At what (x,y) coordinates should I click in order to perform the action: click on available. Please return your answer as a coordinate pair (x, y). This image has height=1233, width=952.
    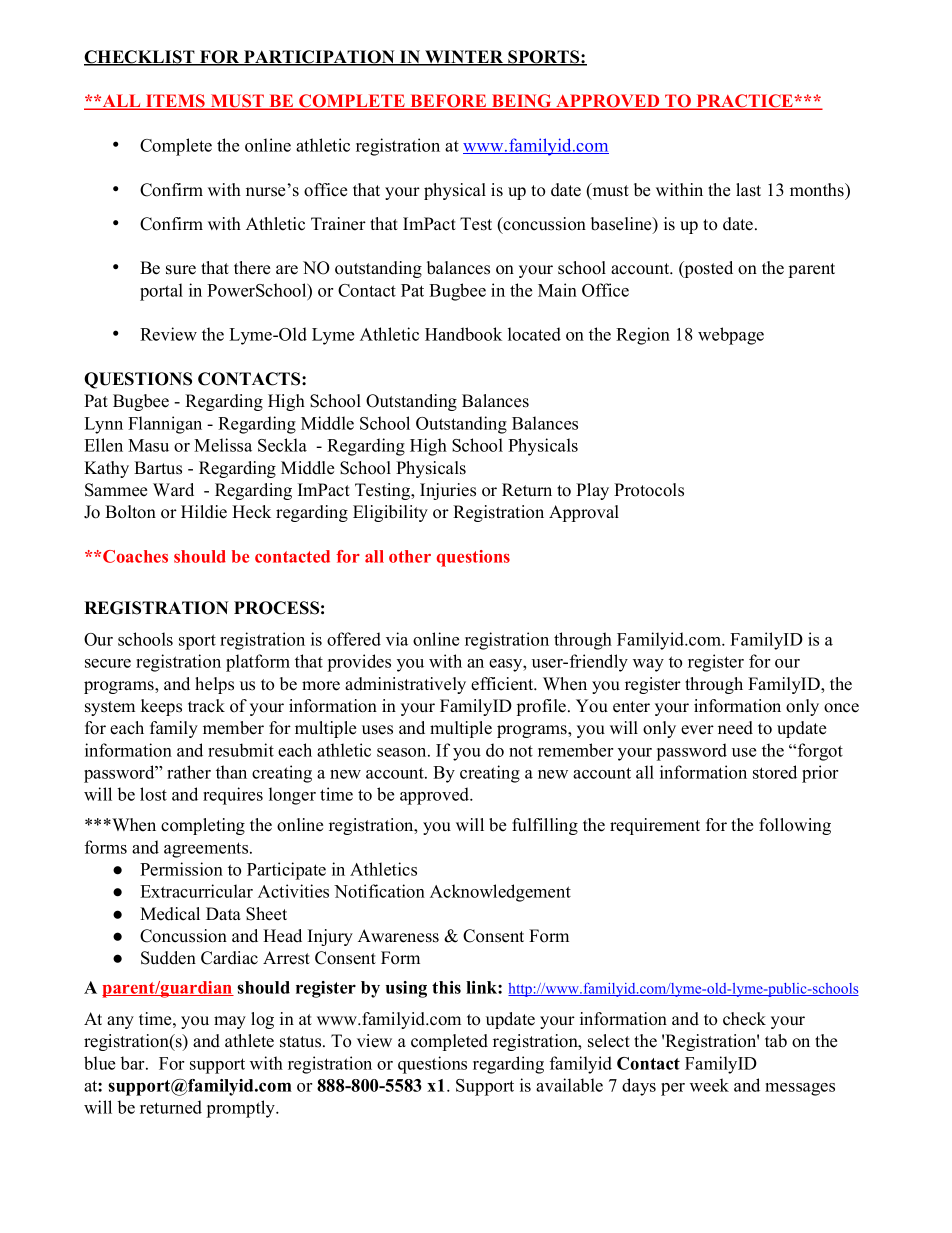
    Looking at the image, I should click on (569, 1085).
